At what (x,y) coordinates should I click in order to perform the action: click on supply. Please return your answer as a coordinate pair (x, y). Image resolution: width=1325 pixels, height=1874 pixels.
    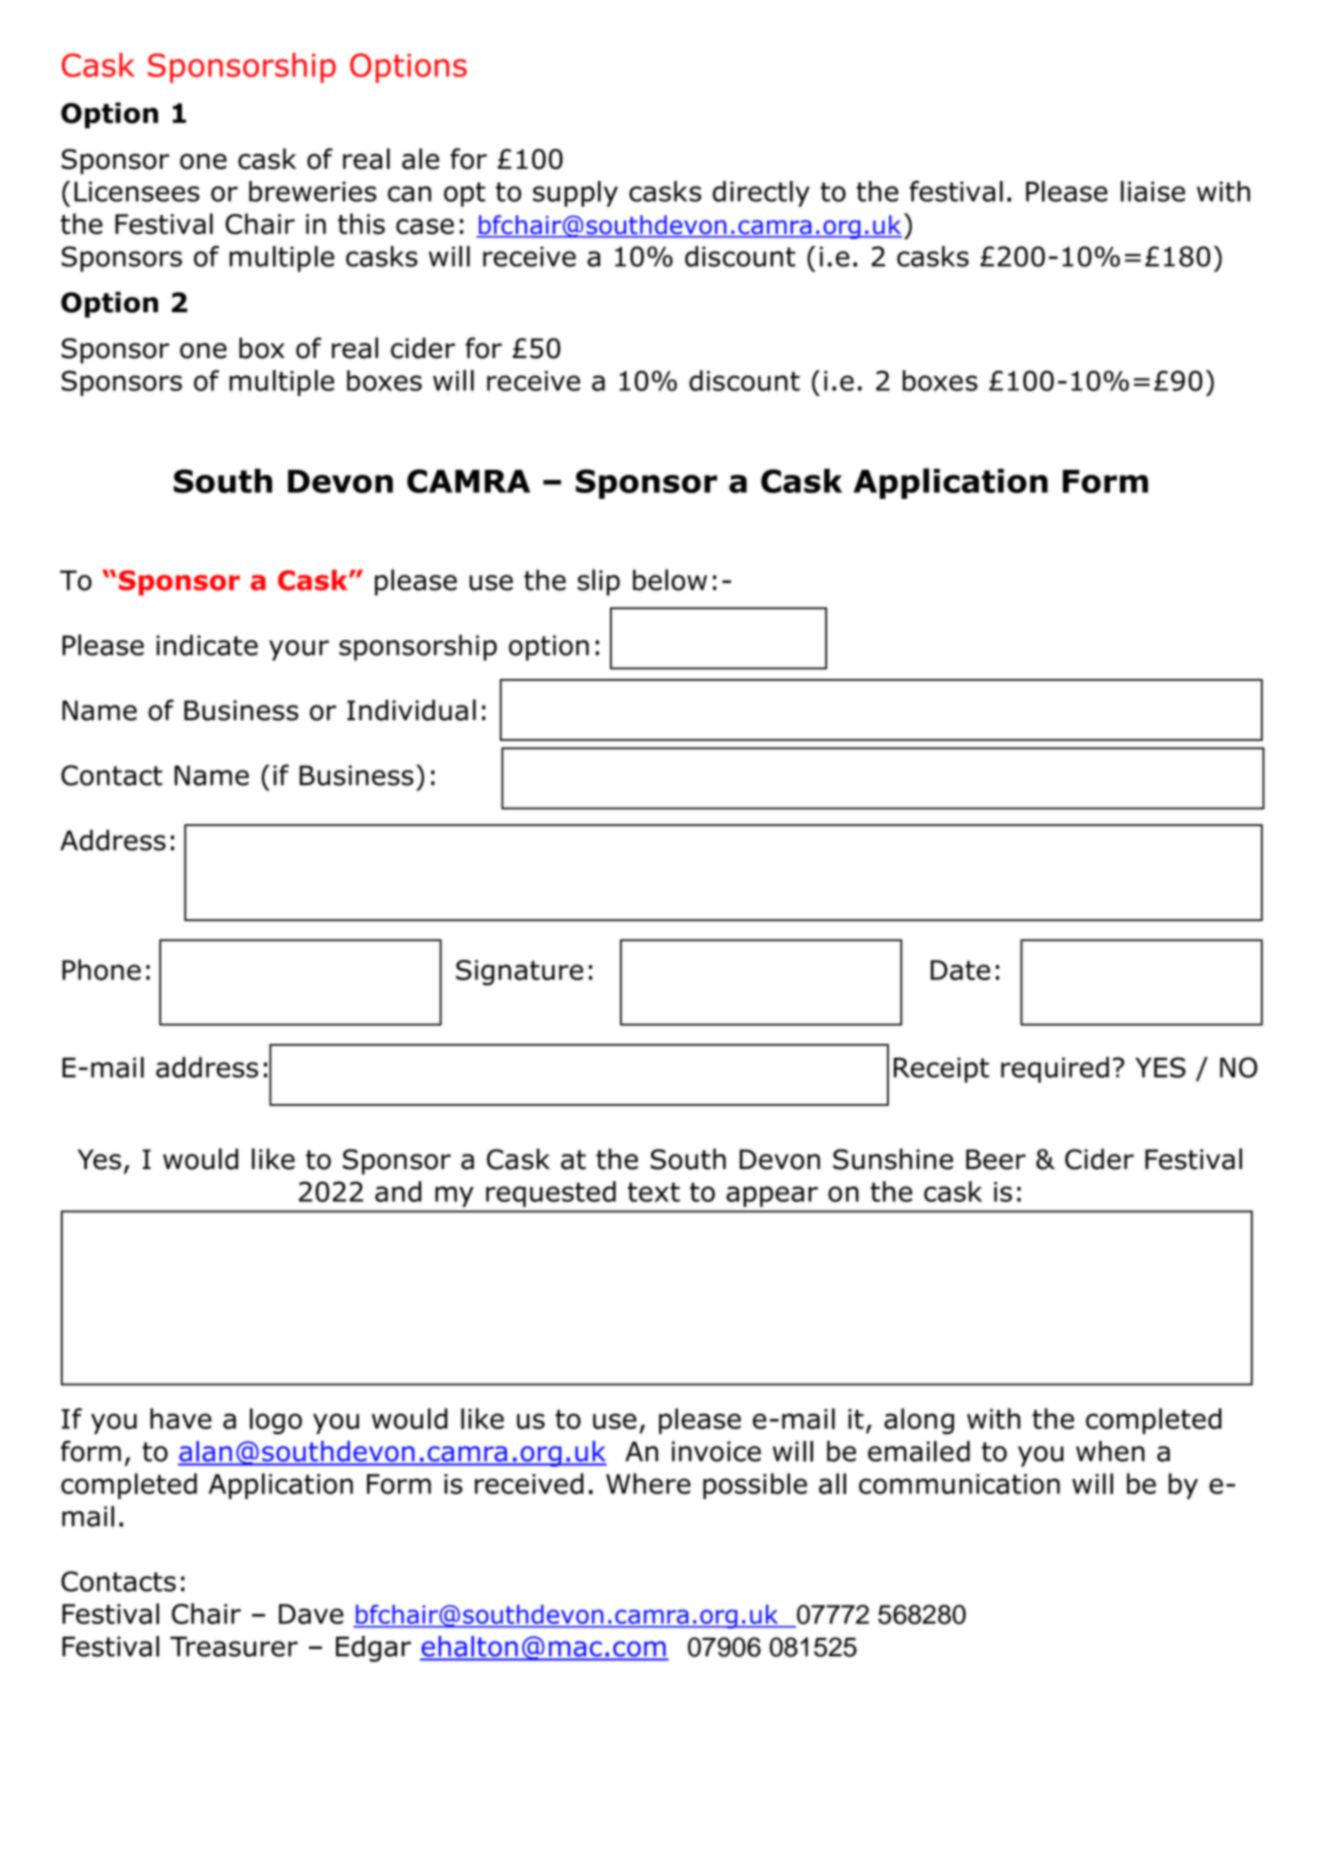
    Looking at the image, I should click on (575, 194).
